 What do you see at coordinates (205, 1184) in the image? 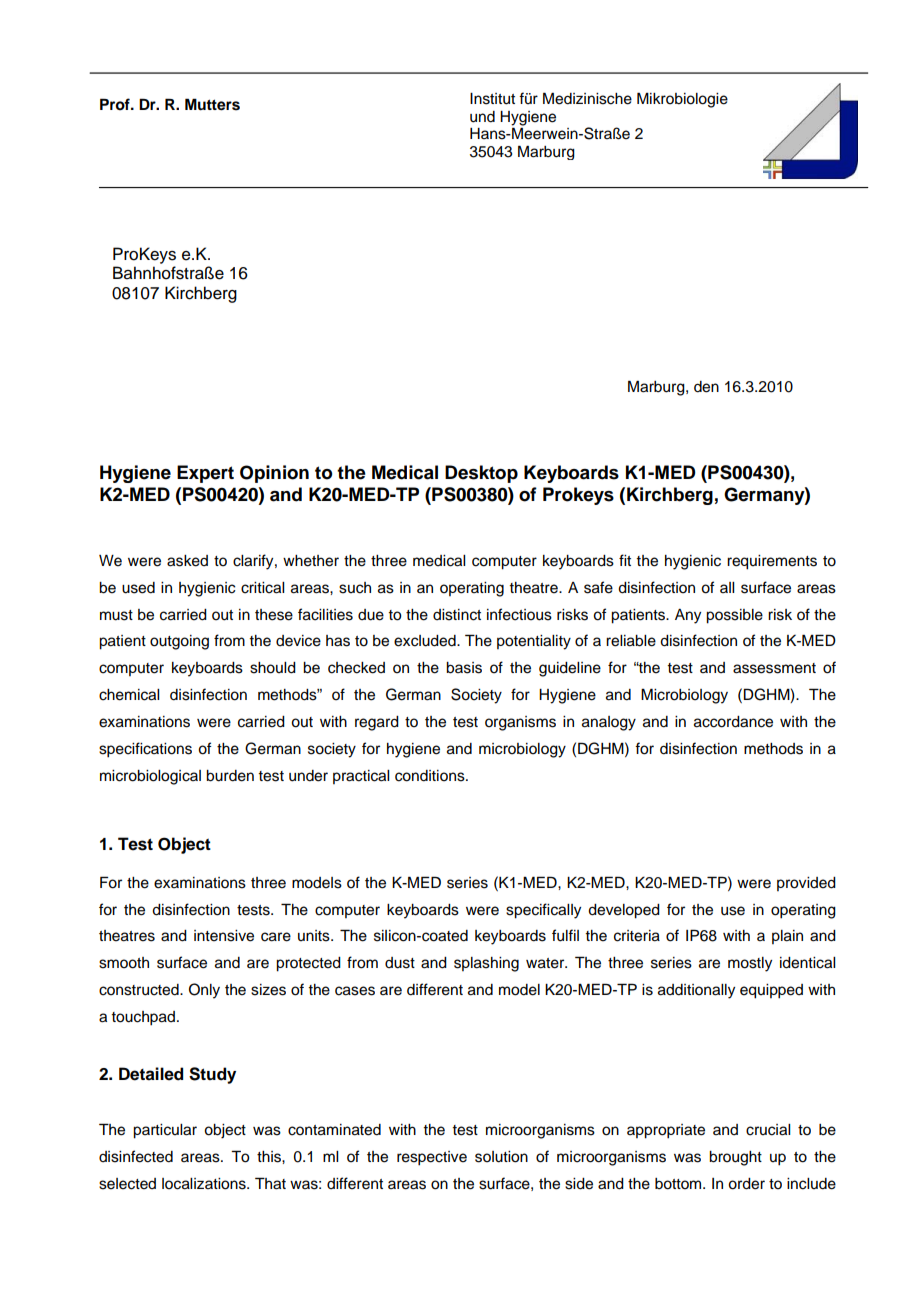
I see `localizations` at bounding box center [205, 1184].
